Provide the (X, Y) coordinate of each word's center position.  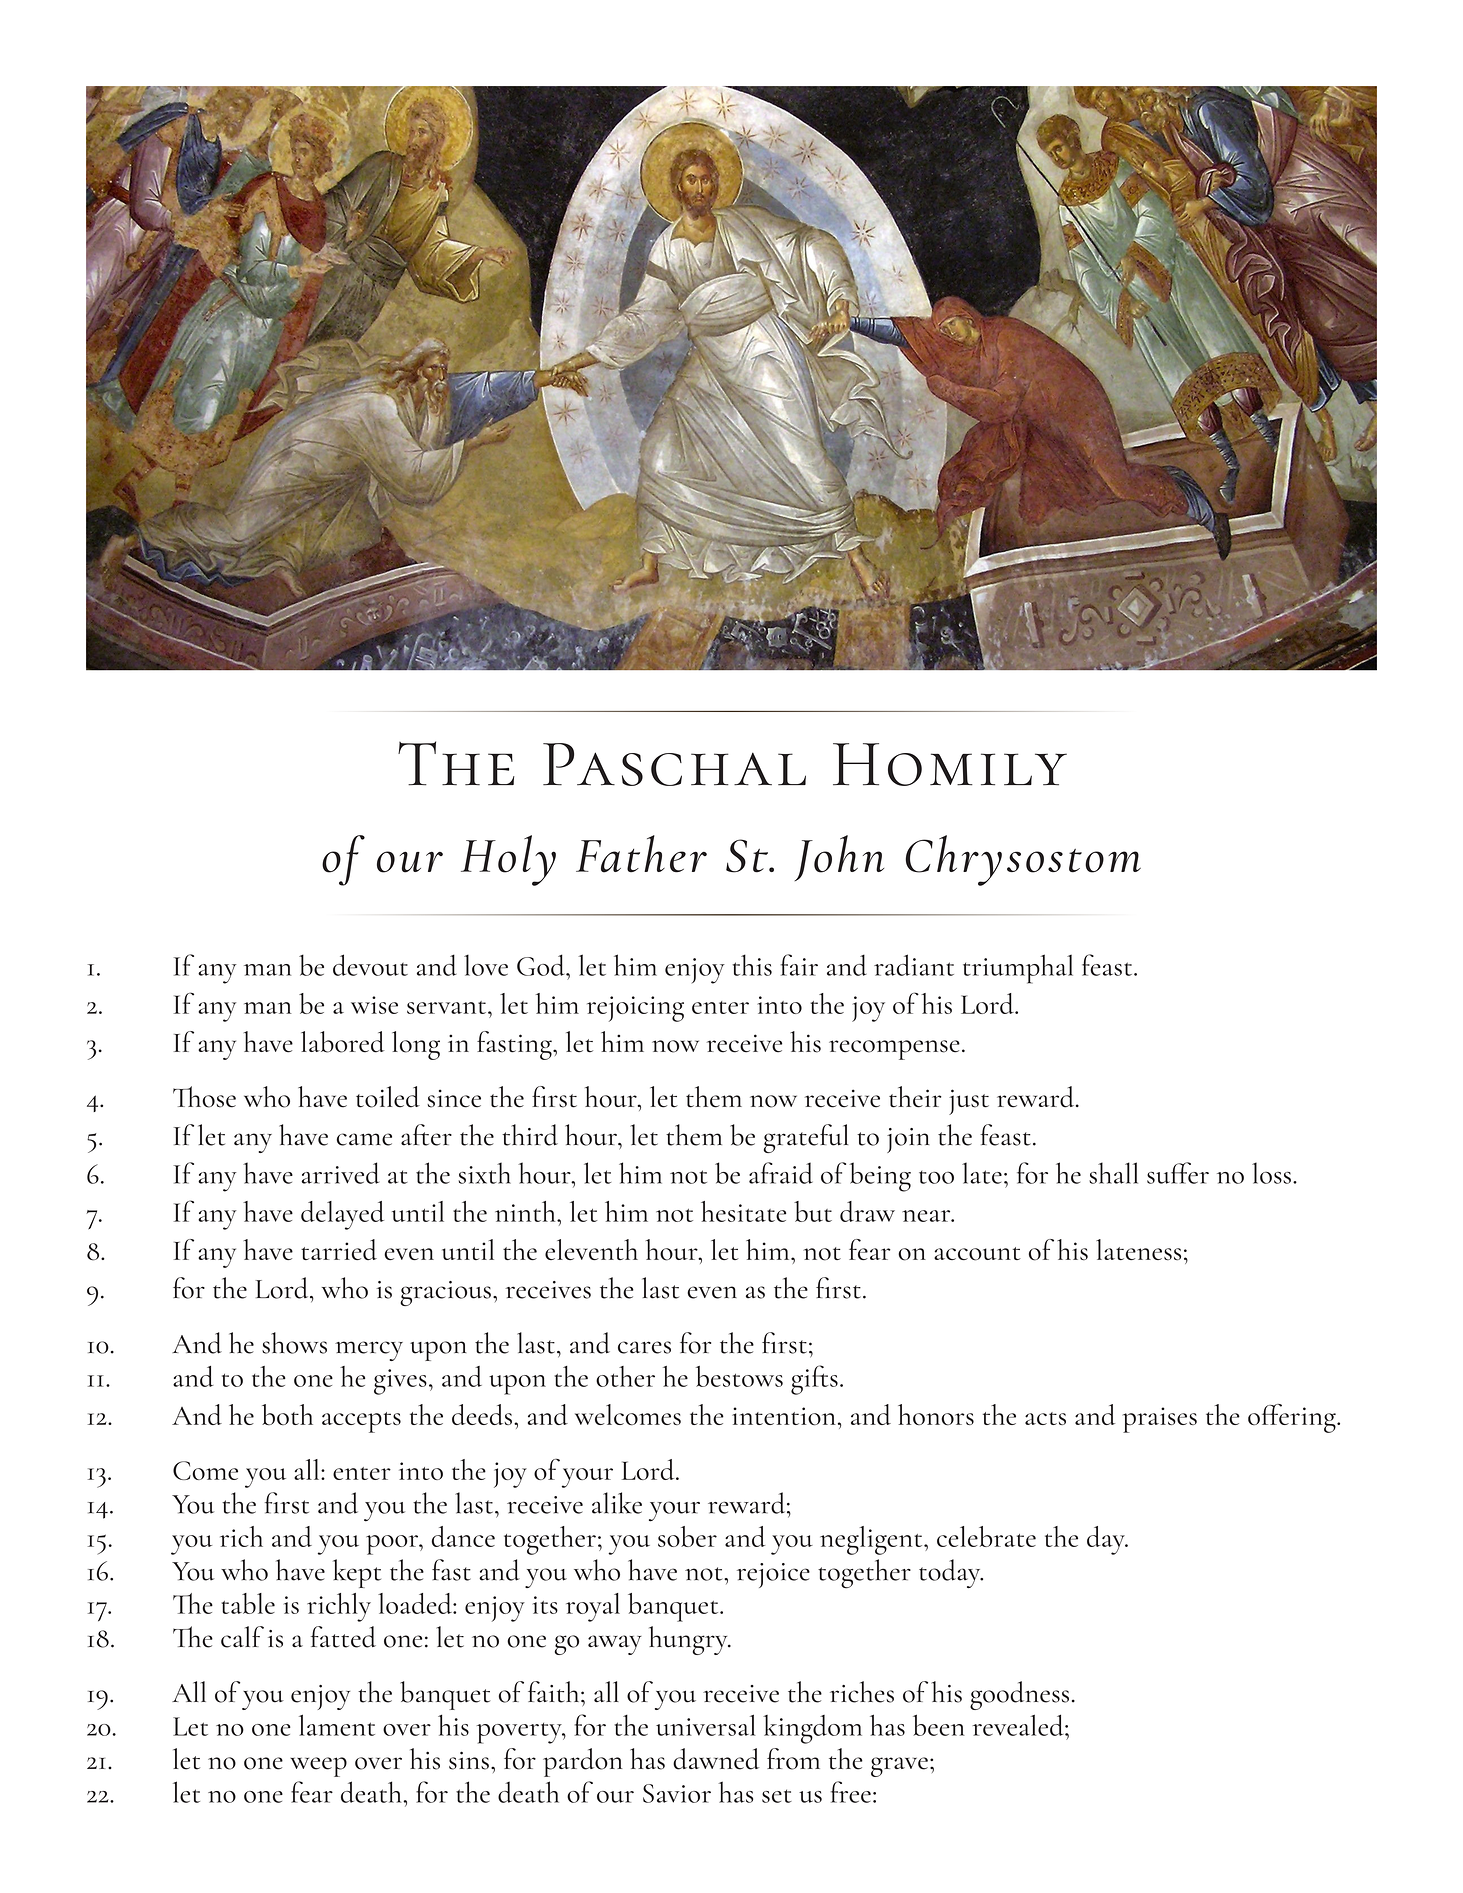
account (977, 1254)
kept (357, 1573)
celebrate (986, 1536)
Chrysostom (1023, 860)
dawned (716, 1759)
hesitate (743, 1211)
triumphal (1018, 969)
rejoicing (635, 1009)
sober (687, 1536)
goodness (1019, 1695)
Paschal (674, 764)
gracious (445, 1293)
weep (318, 1767)
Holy (508, 860)
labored (343, 1042)
